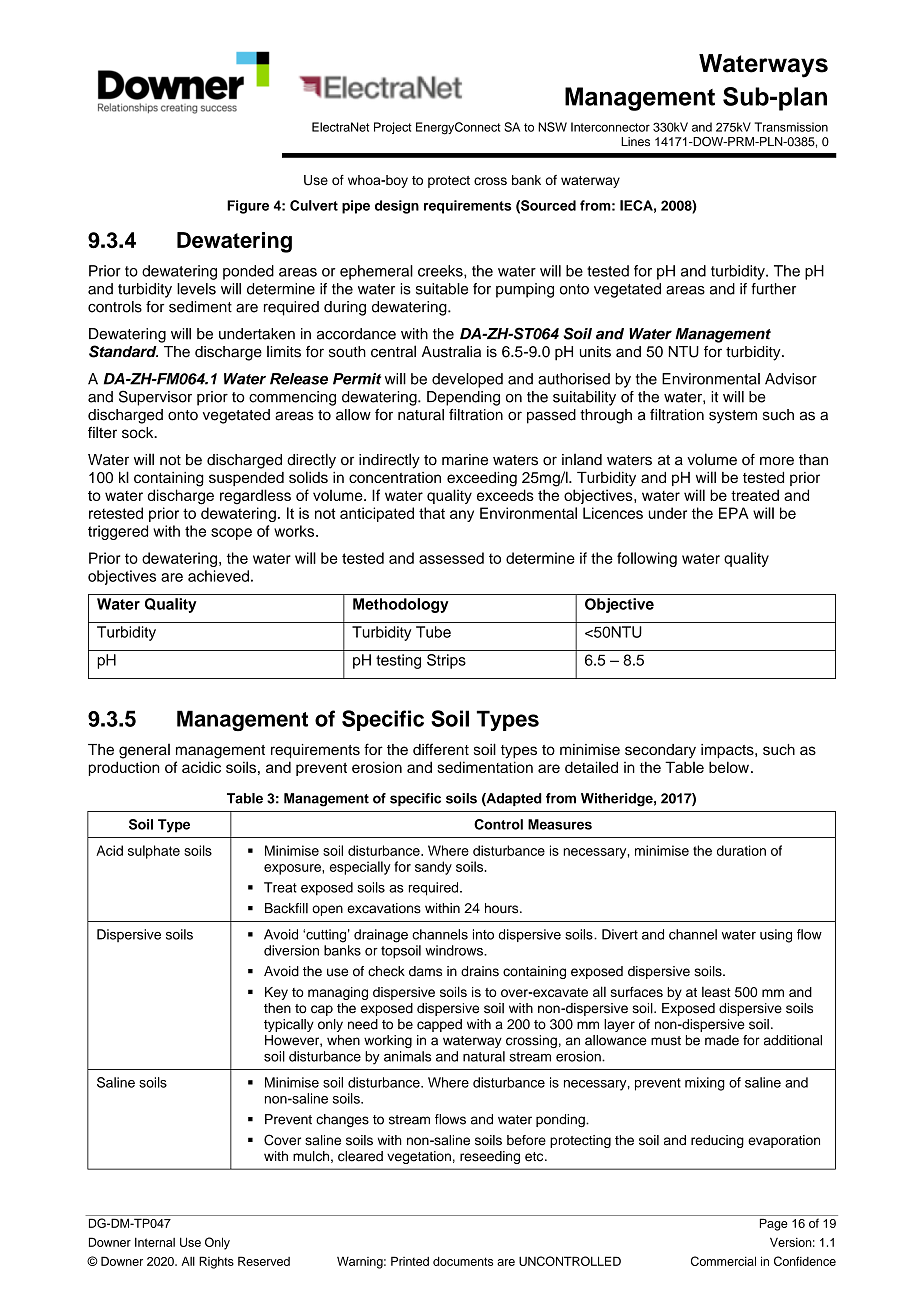 The height and width of the document is (1308, 924). Describe the element at coordinates (463, 1261) in the document. I see `documents` at that location.
